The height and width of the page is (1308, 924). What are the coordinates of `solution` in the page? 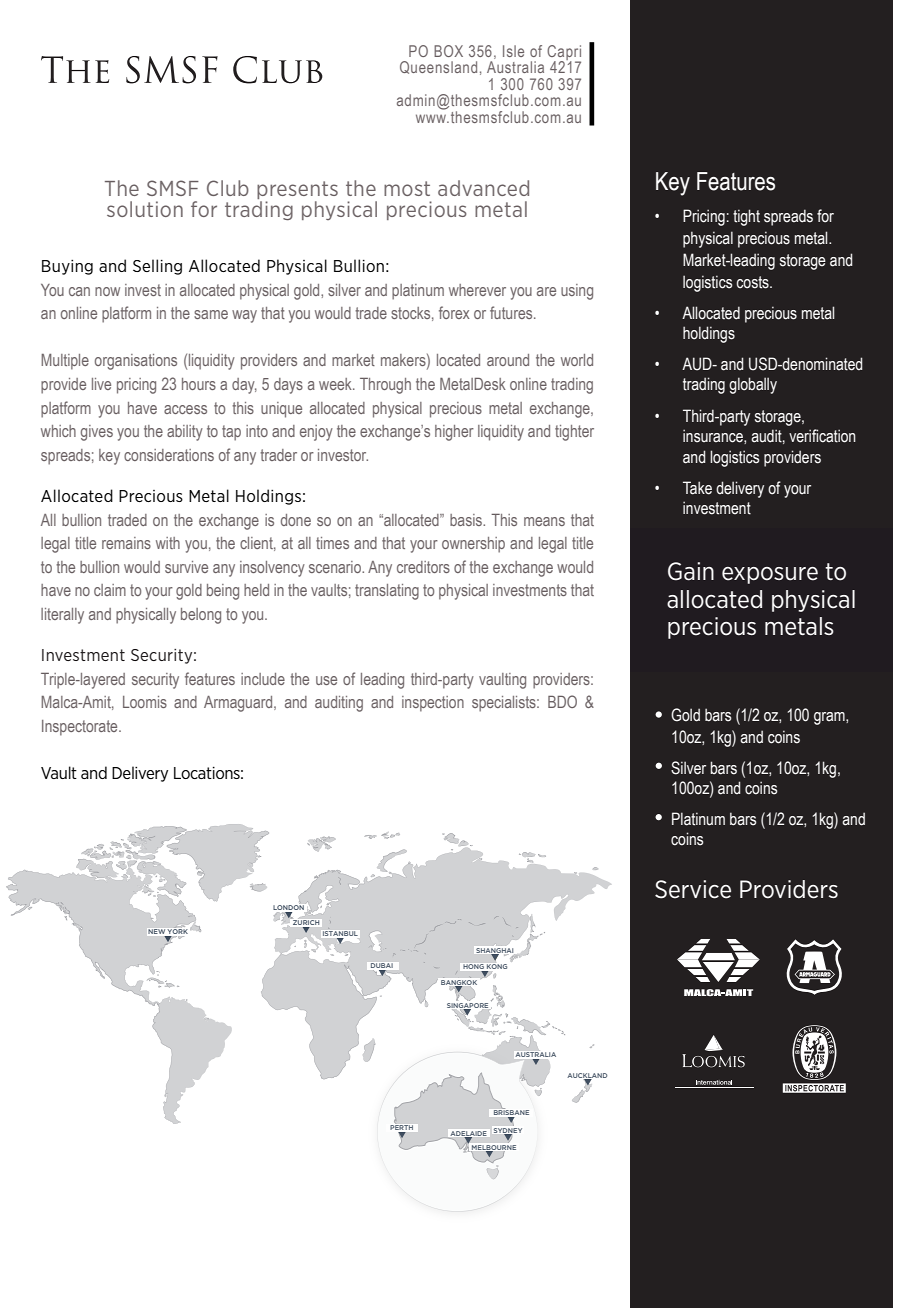 It's located at (145, 209).
